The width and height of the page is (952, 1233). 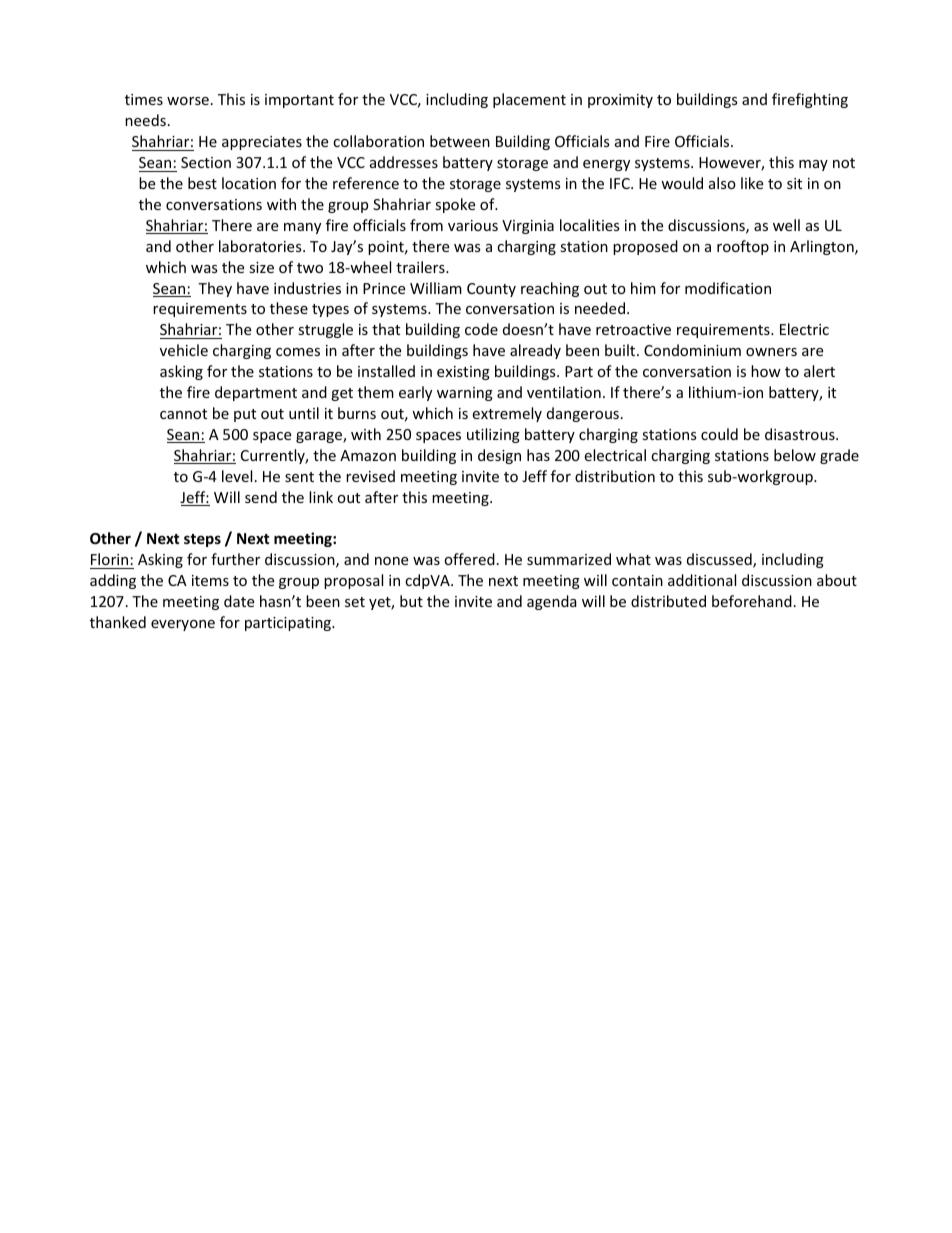 I want to click on owners, so click(x=771, y=352).
